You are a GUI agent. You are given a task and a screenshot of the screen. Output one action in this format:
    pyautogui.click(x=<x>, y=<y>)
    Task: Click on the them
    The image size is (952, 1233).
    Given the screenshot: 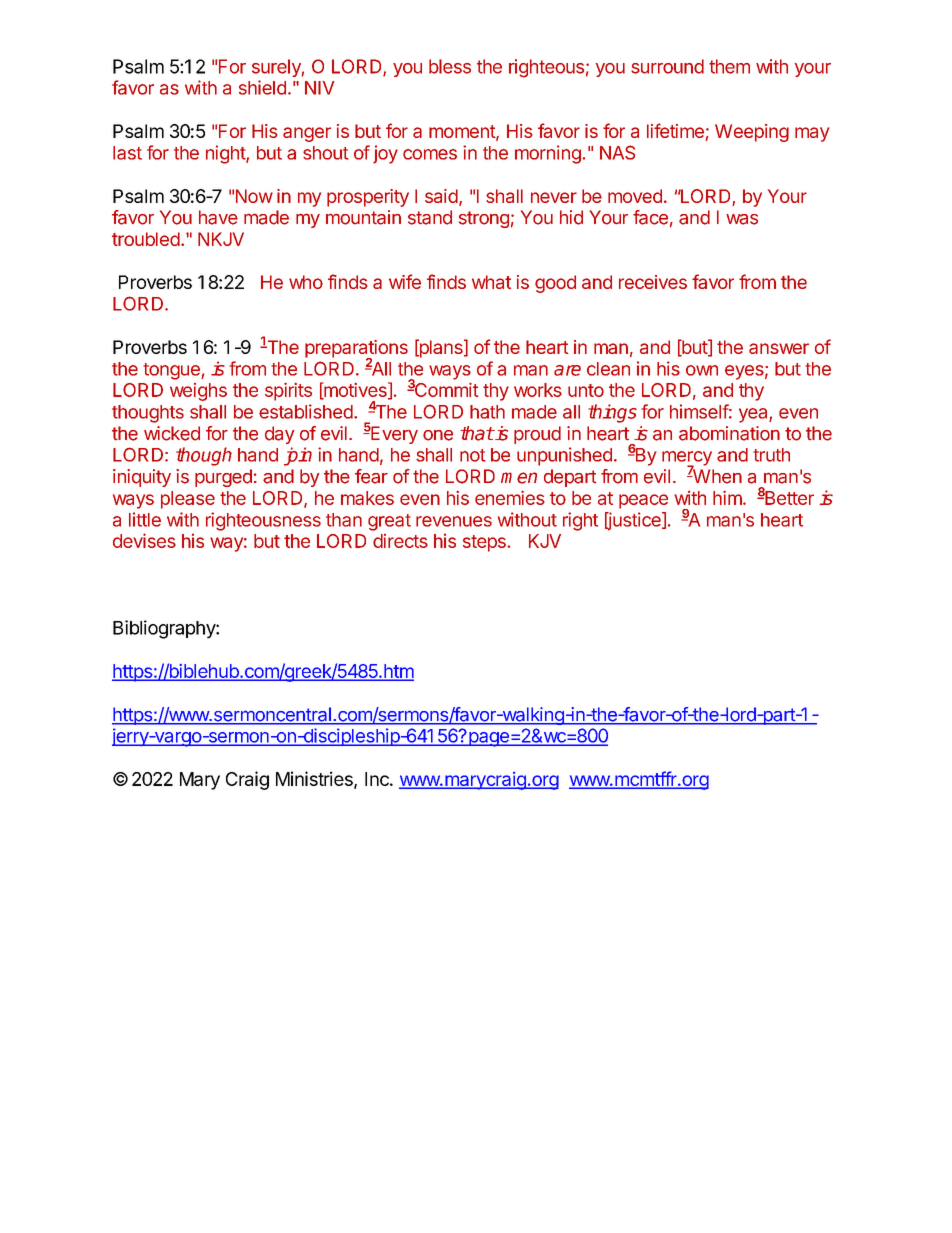 What is the action you would take?
    pyautogui.click(x=729, y=66)
